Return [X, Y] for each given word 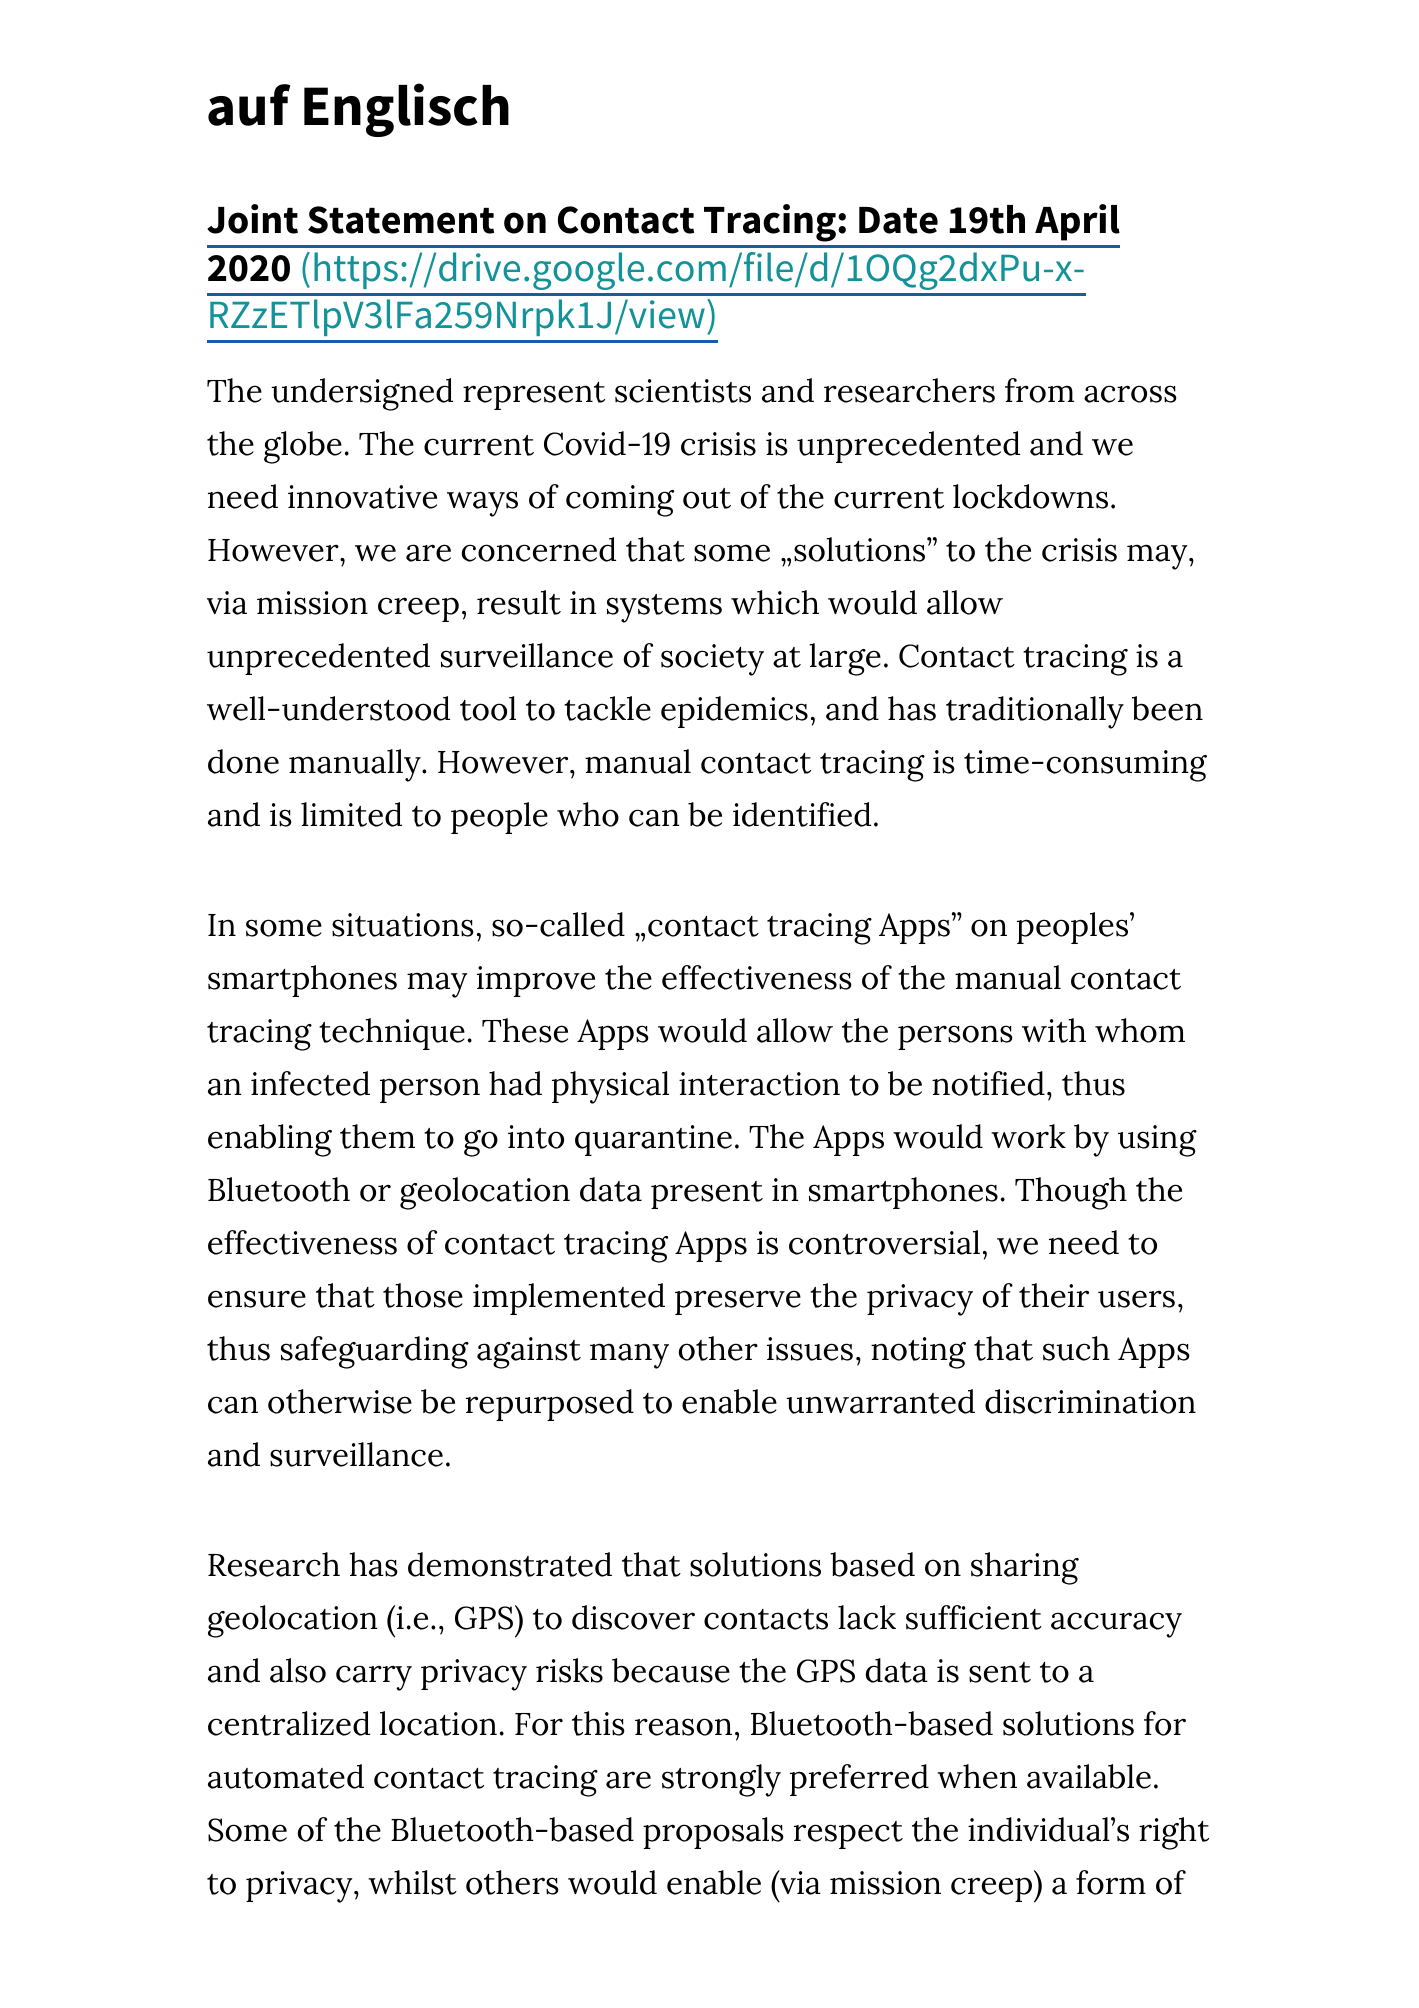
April [1077, 222]
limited [351, 814]
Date [898, 220]
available [1089, 1776]
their [1054, 1295]
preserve [738, 1302]
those [423, 1295]
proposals [713, 1833]
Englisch [406, 110]
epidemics [734, 712]
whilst [412, 1882]
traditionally [1035, 712]
